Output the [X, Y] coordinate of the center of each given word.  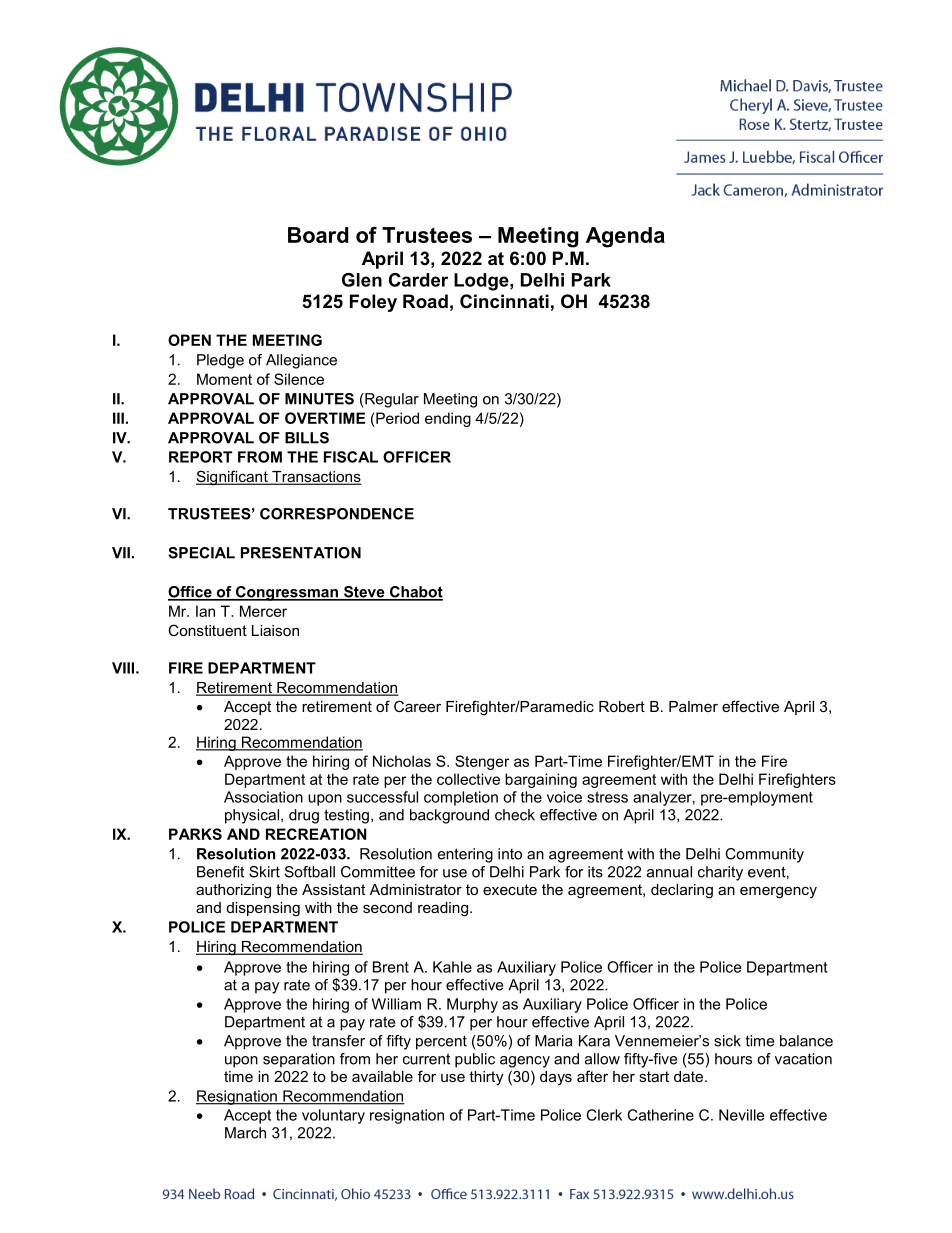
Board [318, 235]
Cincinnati [504, 301]
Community [764, 855]
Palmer [693, 706]
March [245, 1133]
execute [510, 889]
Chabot [415, 593]
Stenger [482, 762]
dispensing [263, 909]
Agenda [625, 237]
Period [396, 418]
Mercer [263, 611]
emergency [778, 892]
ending [448, 419]
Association [263, 797]
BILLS [307, 438]
